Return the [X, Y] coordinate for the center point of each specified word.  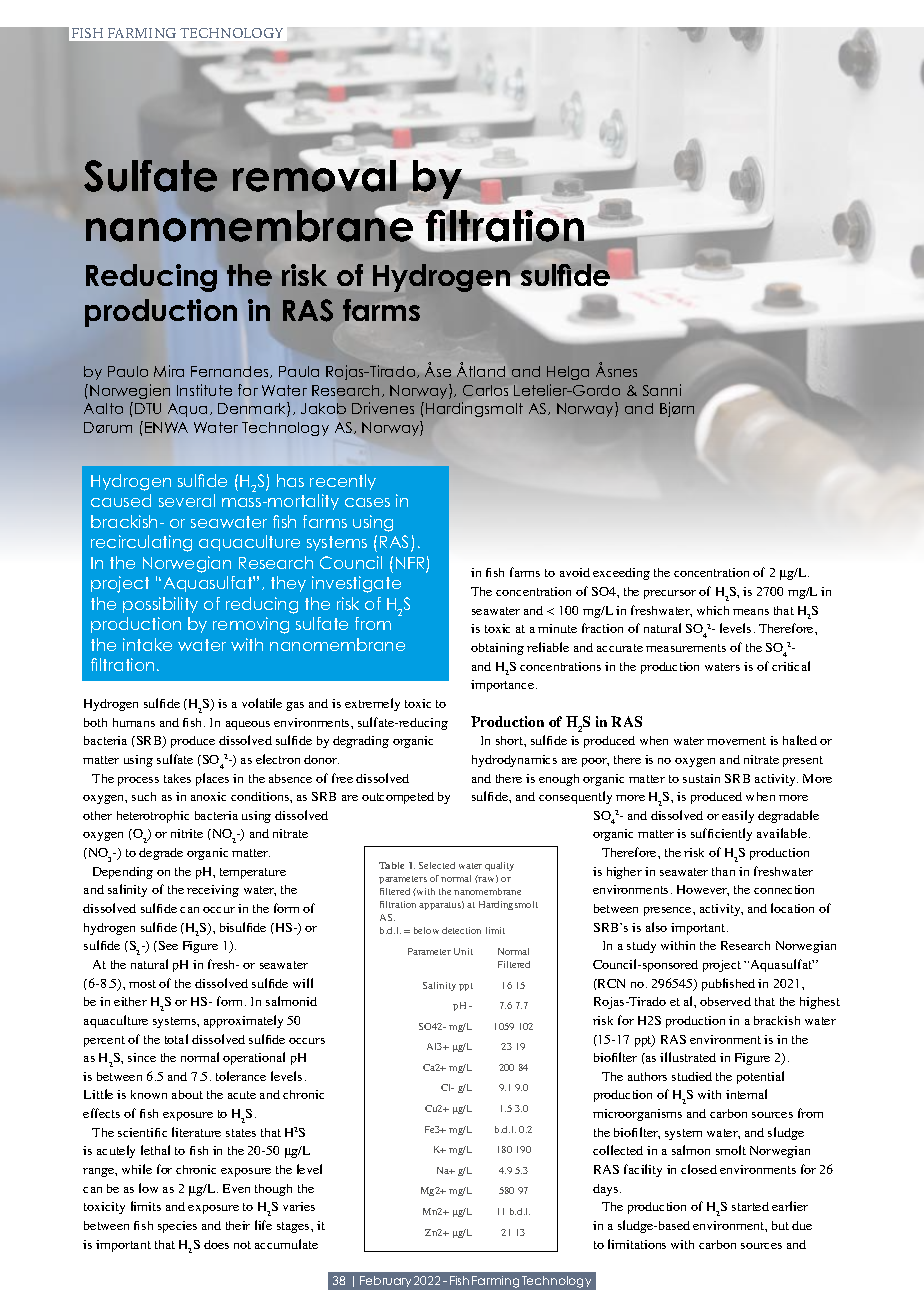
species [177, 1227]
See [168, 945]
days [607, 1190]
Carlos [485, 391]
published [728, 984]
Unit [463, 951]
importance [502, 686]
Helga [568, 373]
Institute [204, 390]
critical [791, 666]
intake [147, 644]
